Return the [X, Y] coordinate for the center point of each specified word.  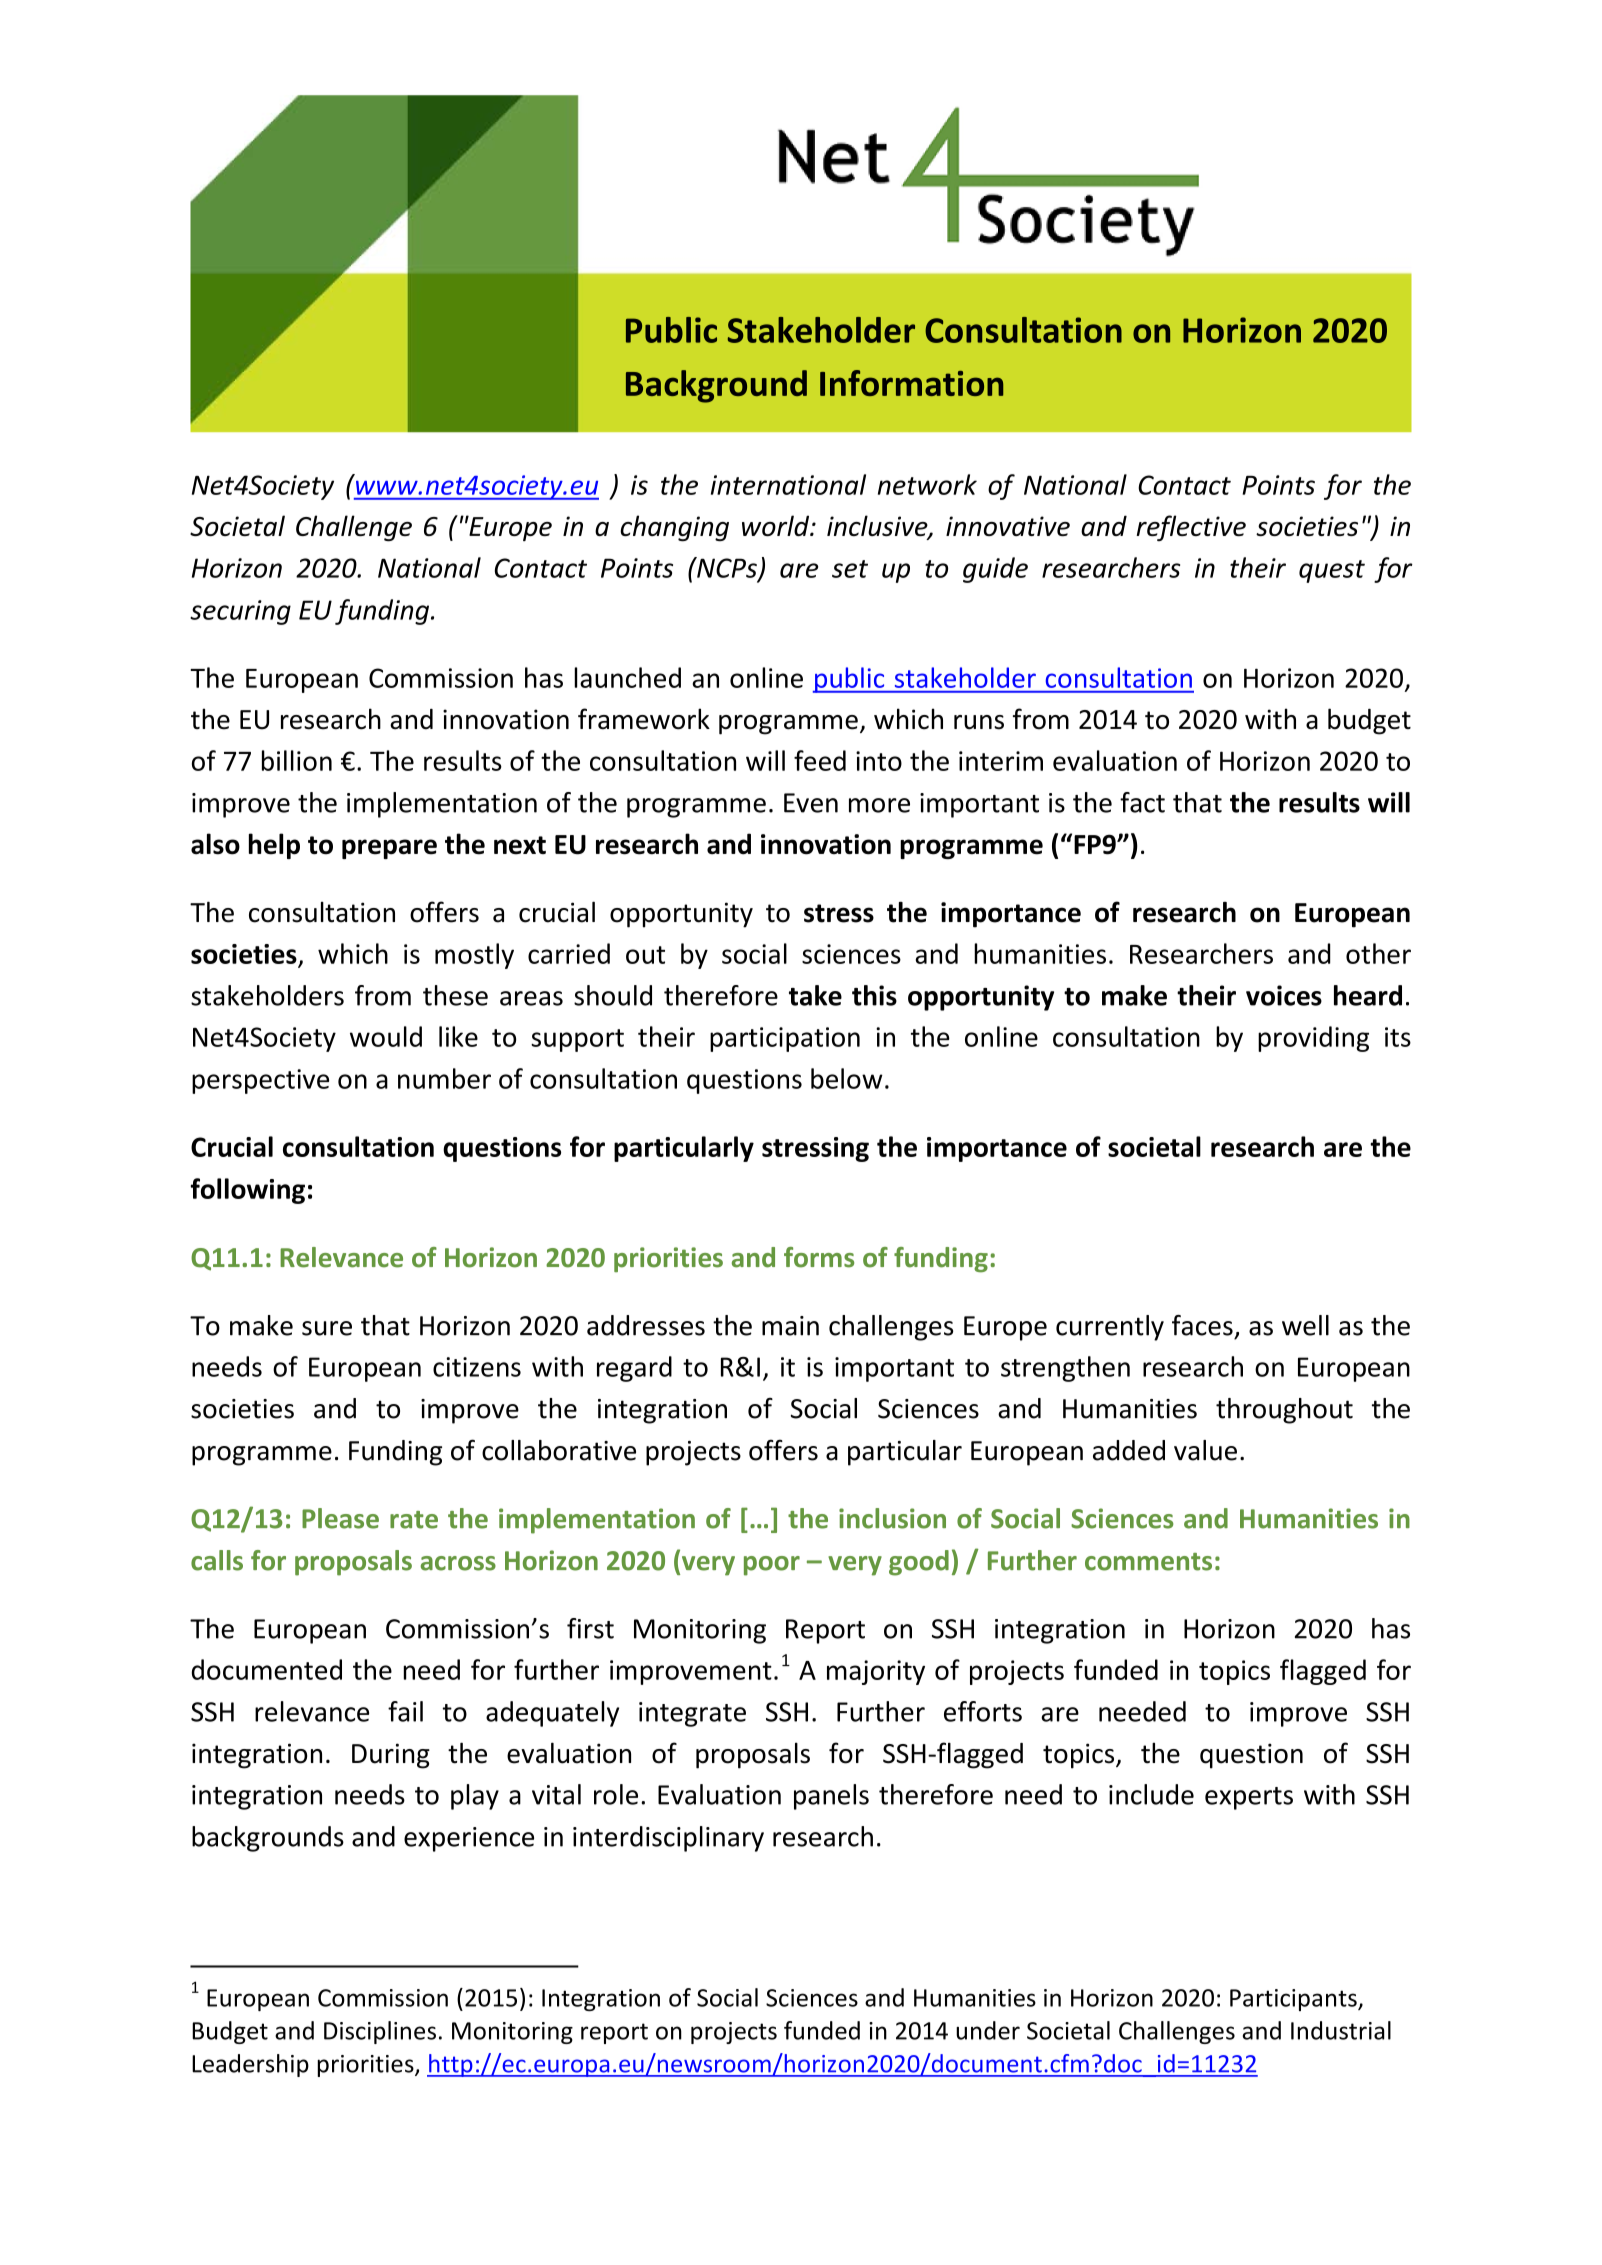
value [1205, 1450]
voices [1284, 995]
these [455, 995]
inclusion [892, 1518]
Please [340, 1518]
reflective [1191, 528]
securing [240, 612]
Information [911, 383]
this [874, 995]
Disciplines [380, 2032]
